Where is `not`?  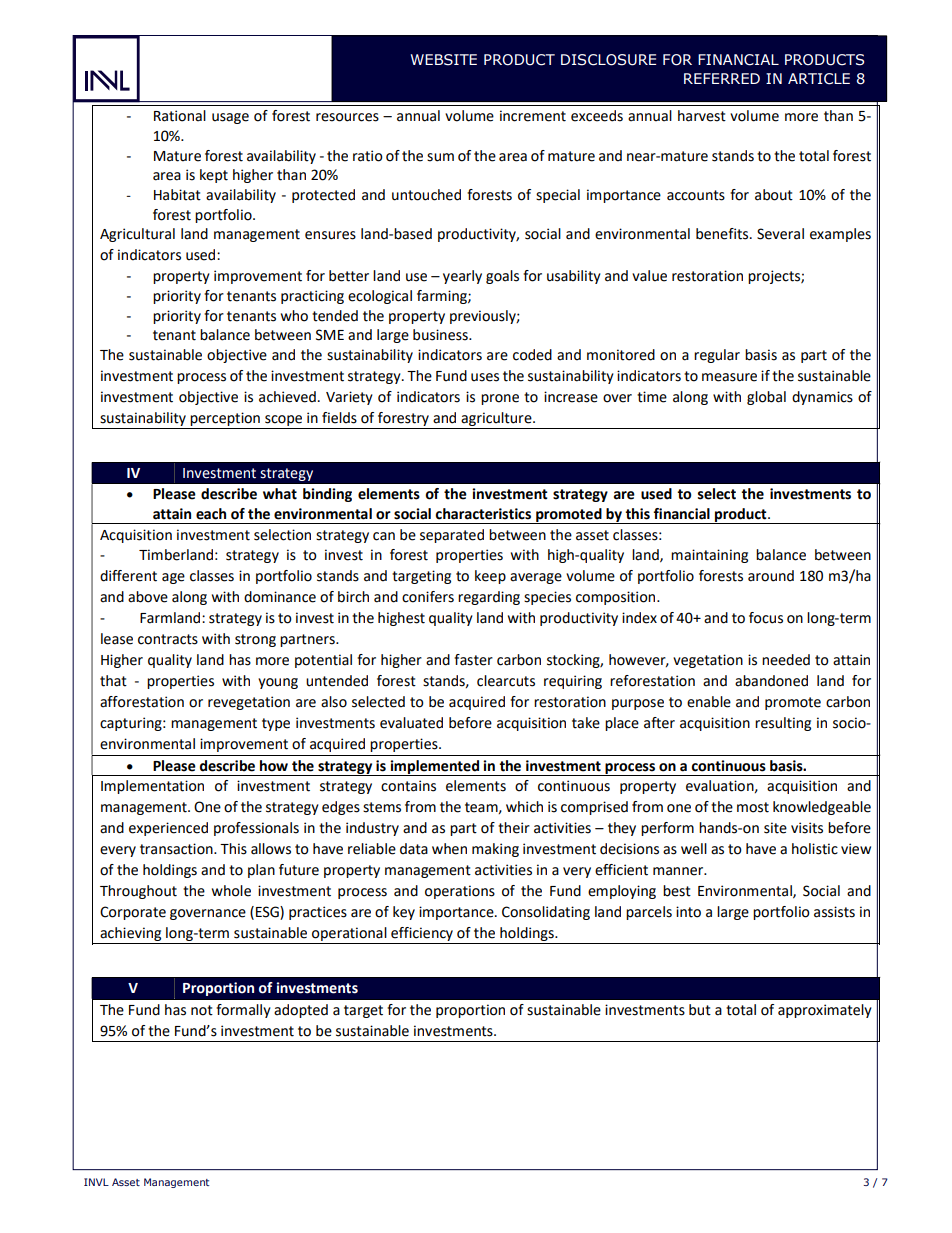 not is located at coordinates (202, 1010).
